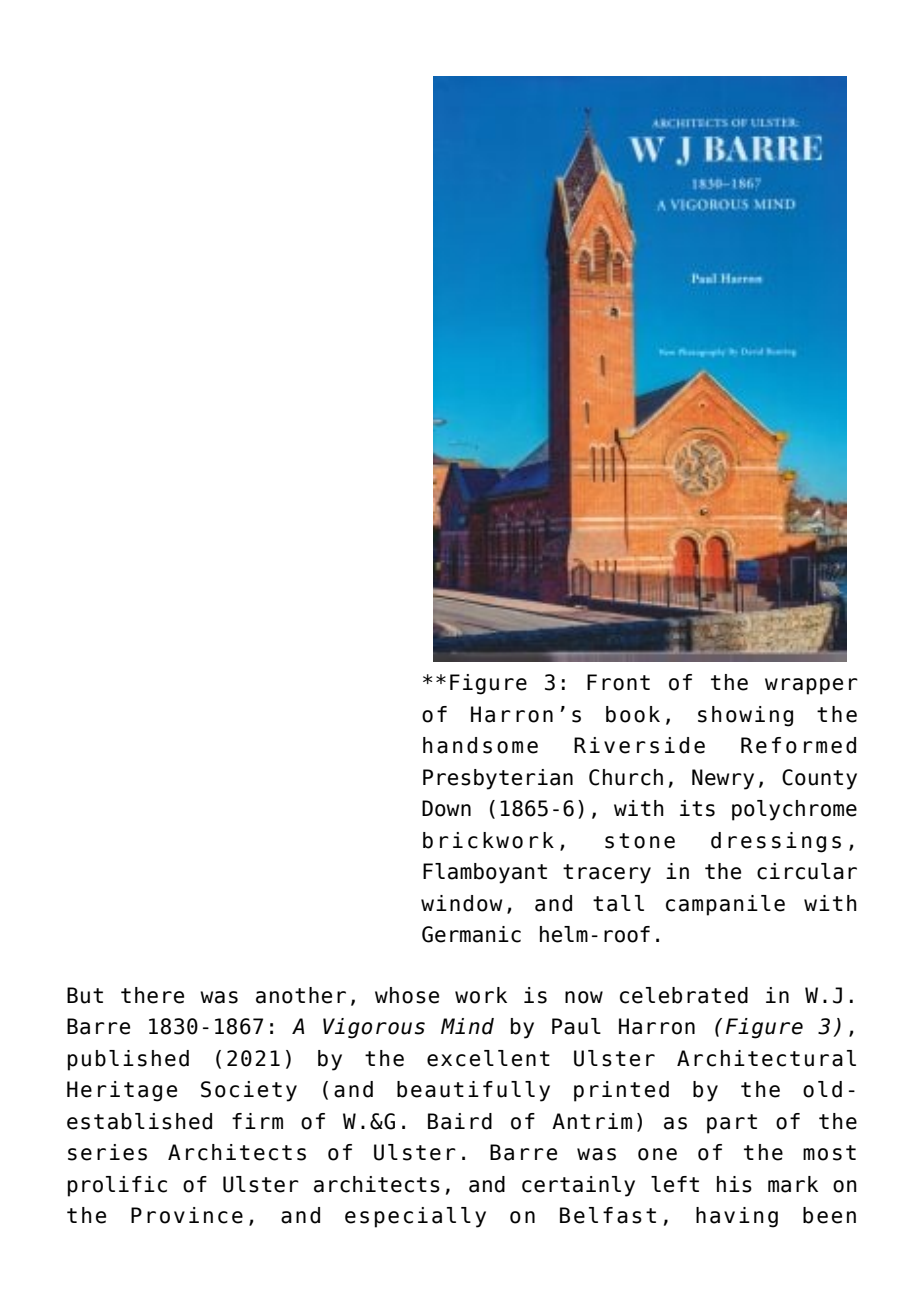  What do you see at coordinates (461, 903) in the screenshot?
I see `window` at bounding box center [461, 903].
